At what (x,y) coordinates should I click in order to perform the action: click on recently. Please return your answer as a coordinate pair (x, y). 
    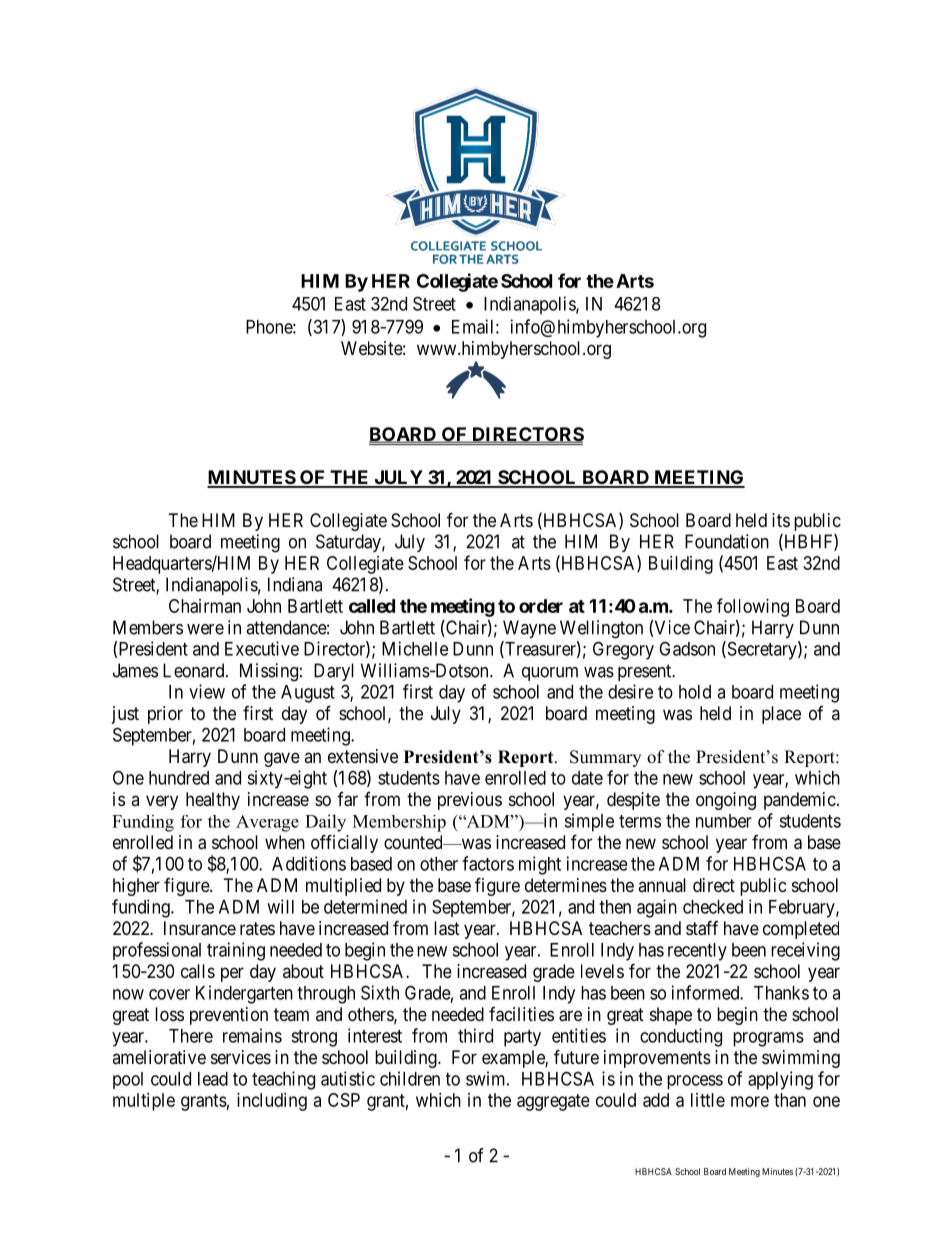
    Looking at the image, I should click on (697, 952).
